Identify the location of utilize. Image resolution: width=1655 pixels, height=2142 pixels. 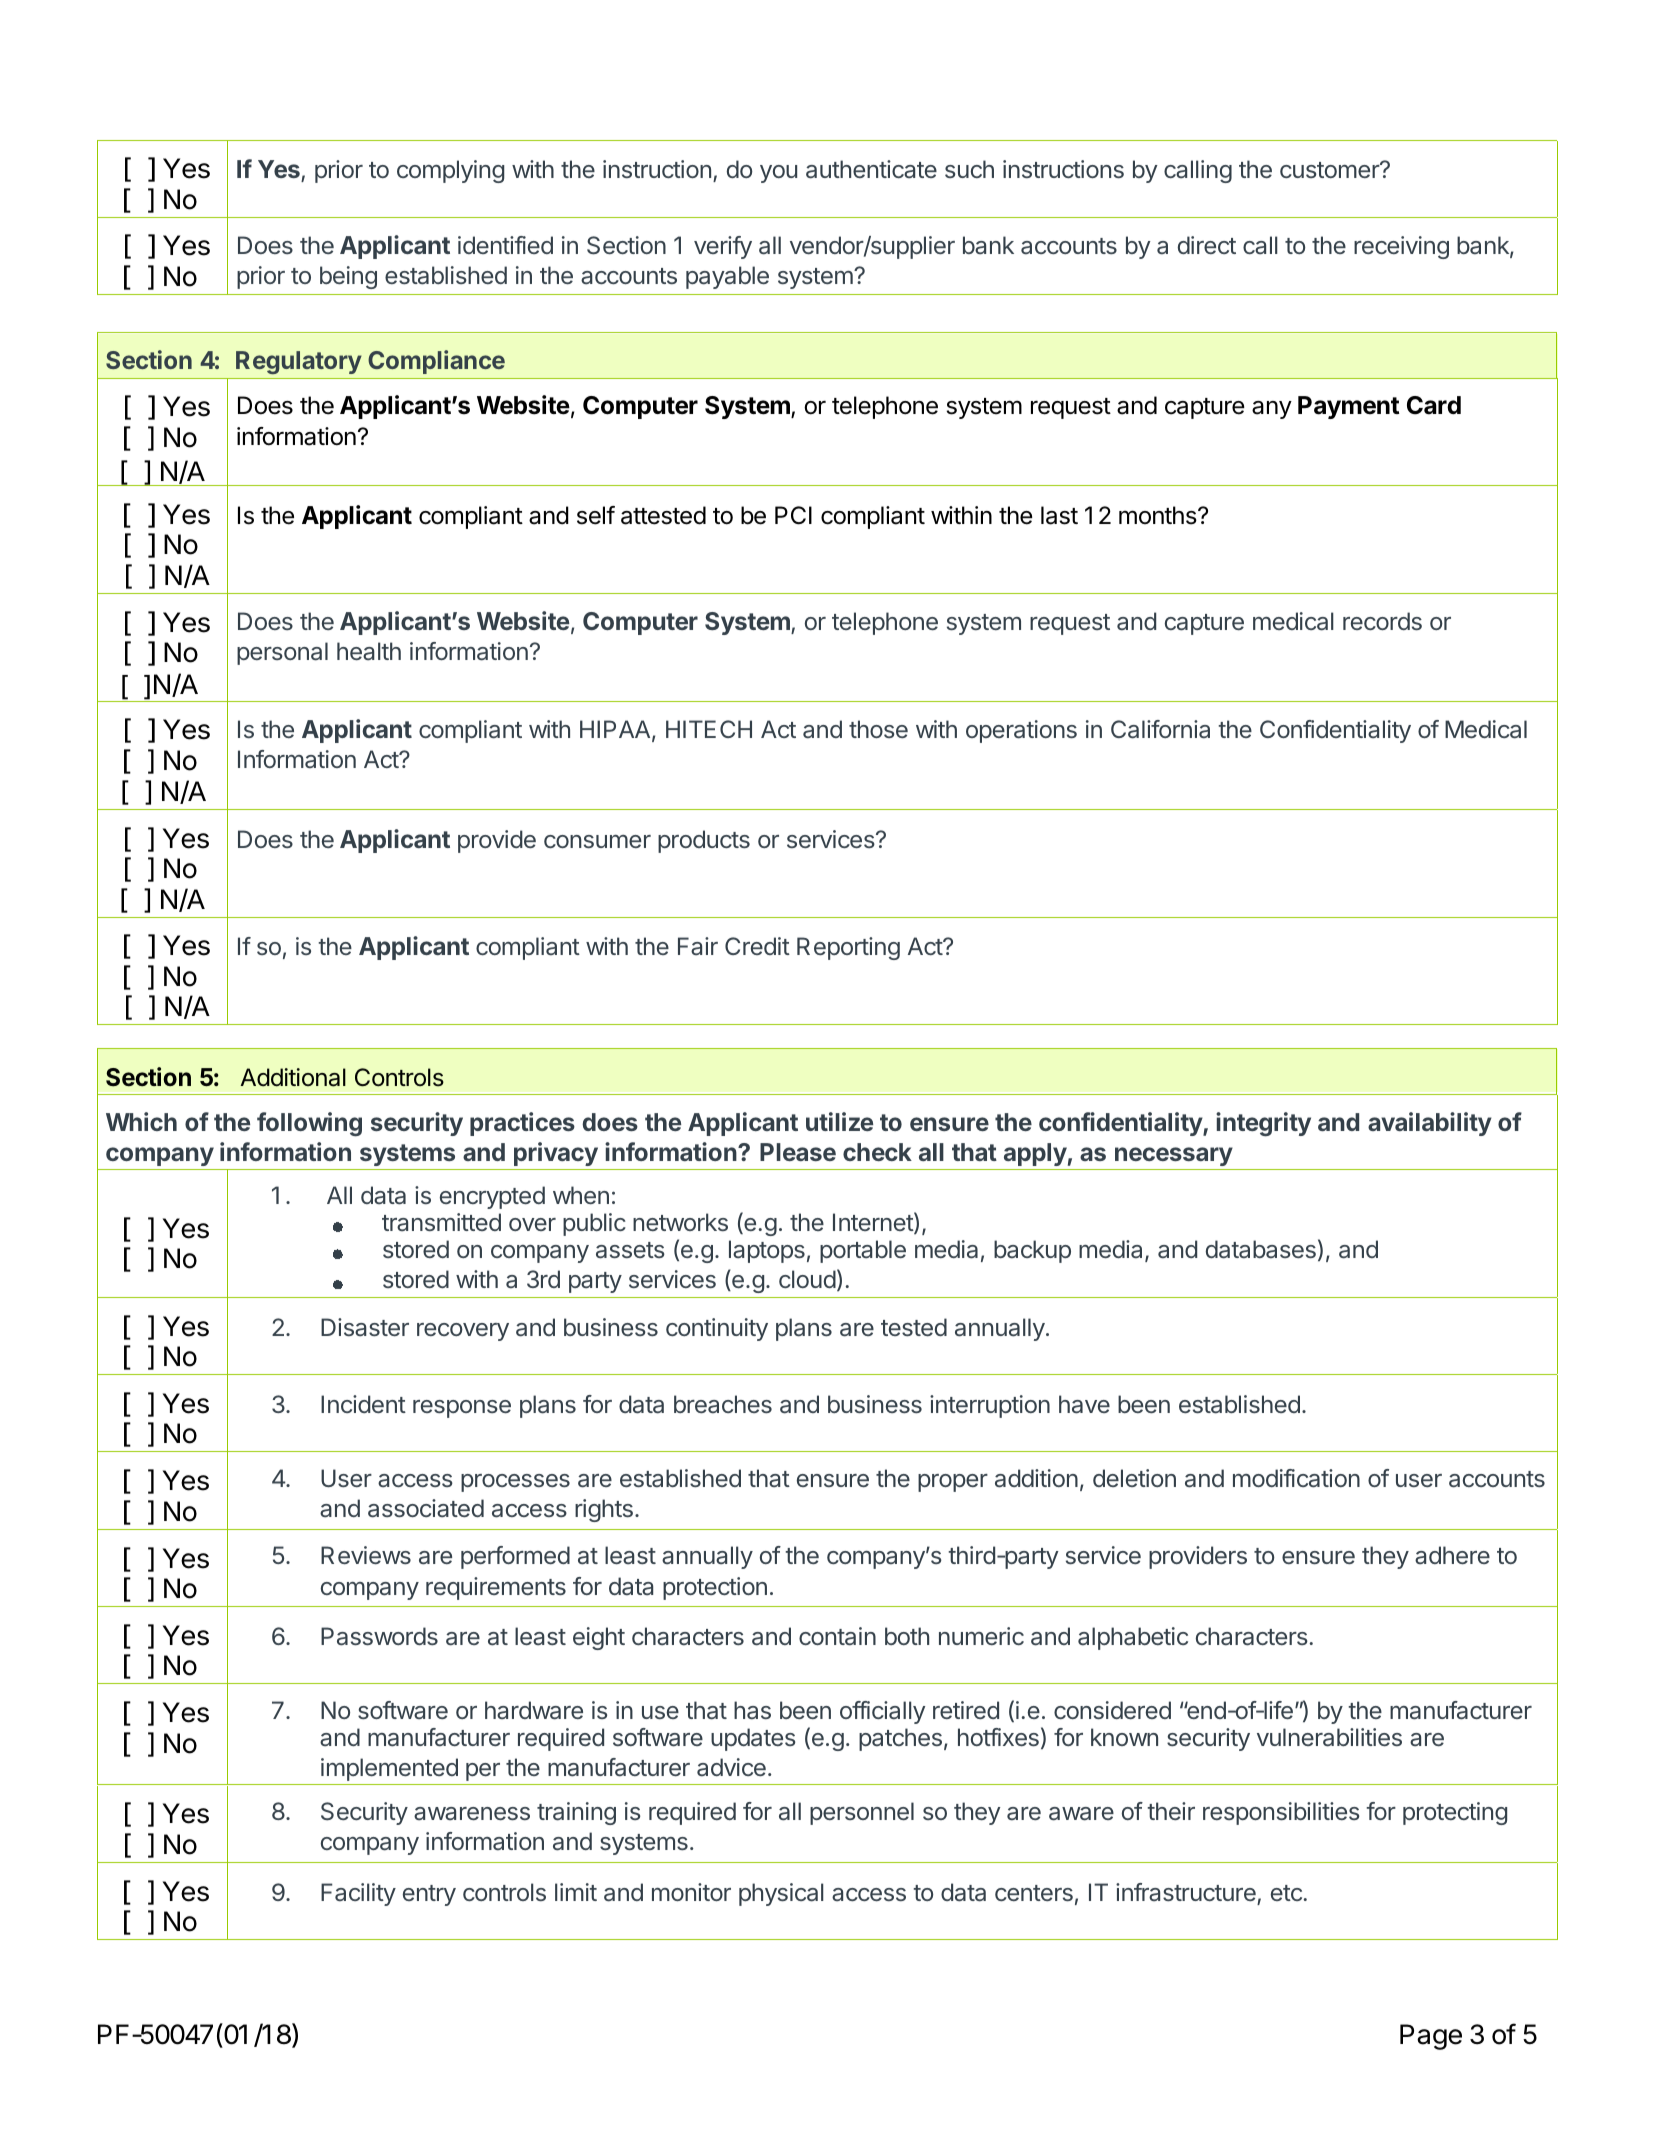
(839, 1121).
